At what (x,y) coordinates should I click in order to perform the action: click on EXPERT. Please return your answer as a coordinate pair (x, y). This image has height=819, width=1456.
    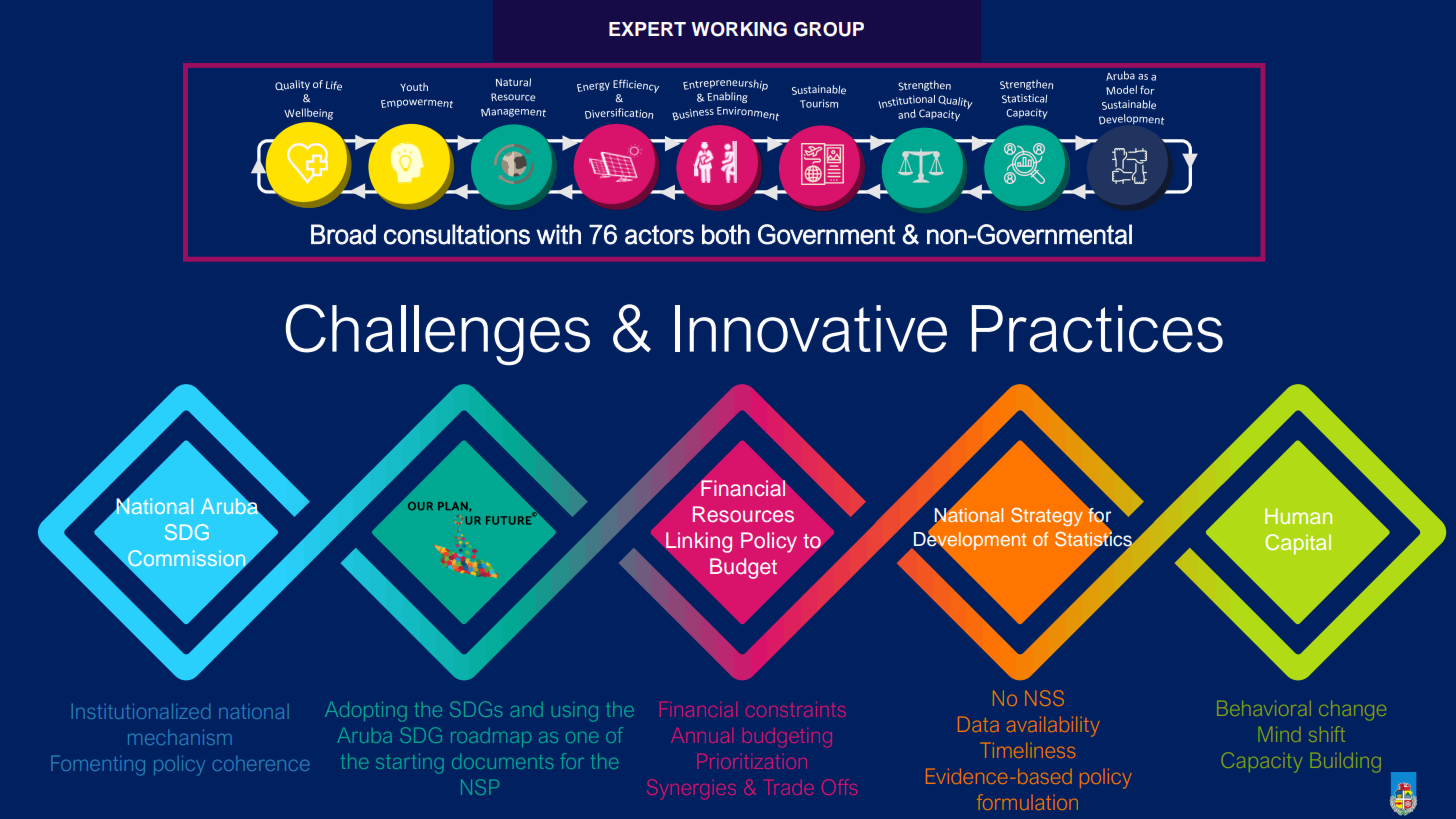
    Looking at the image, I should click on (647, 29).
